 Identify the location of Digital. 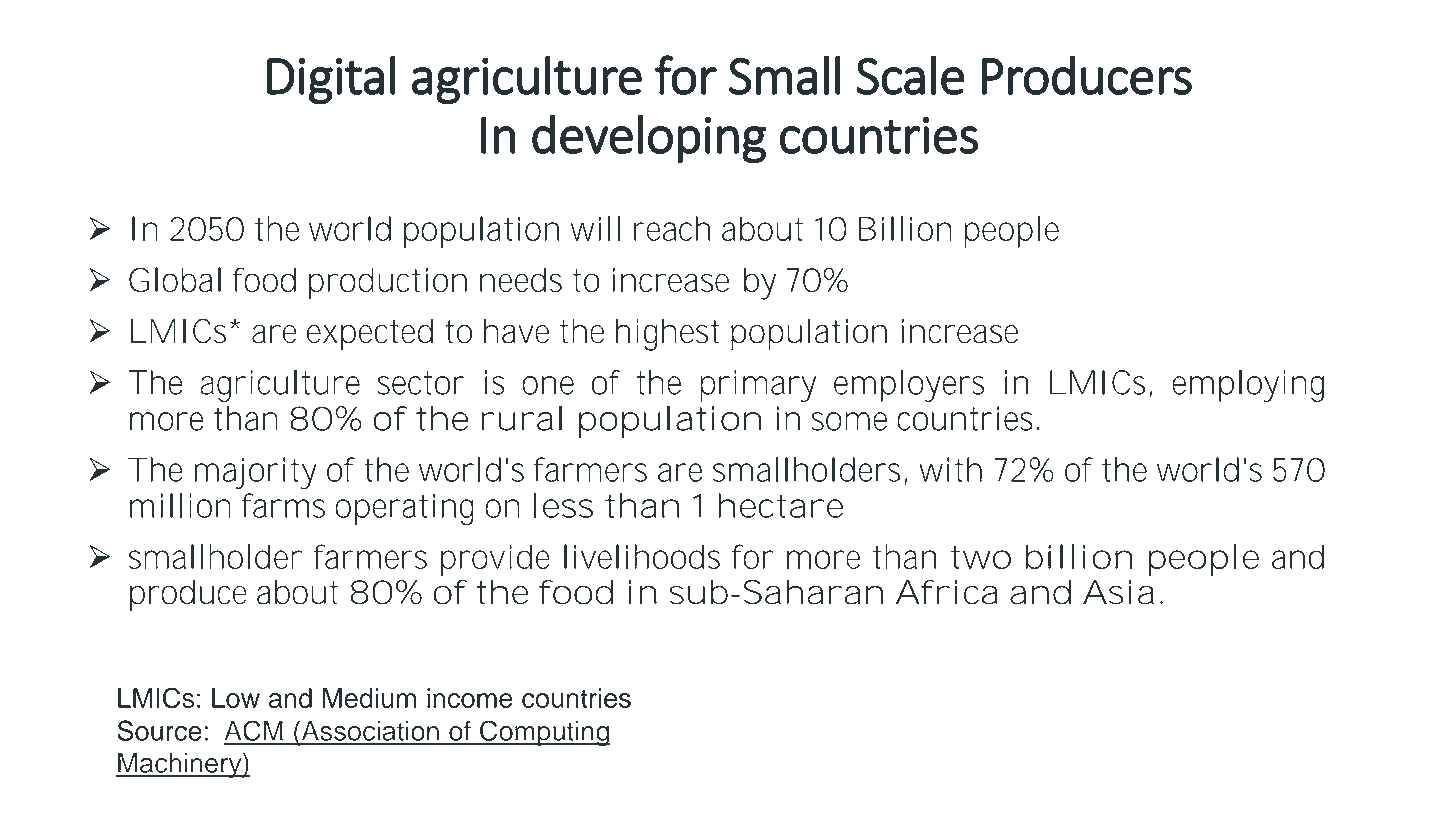
(331, 79).
